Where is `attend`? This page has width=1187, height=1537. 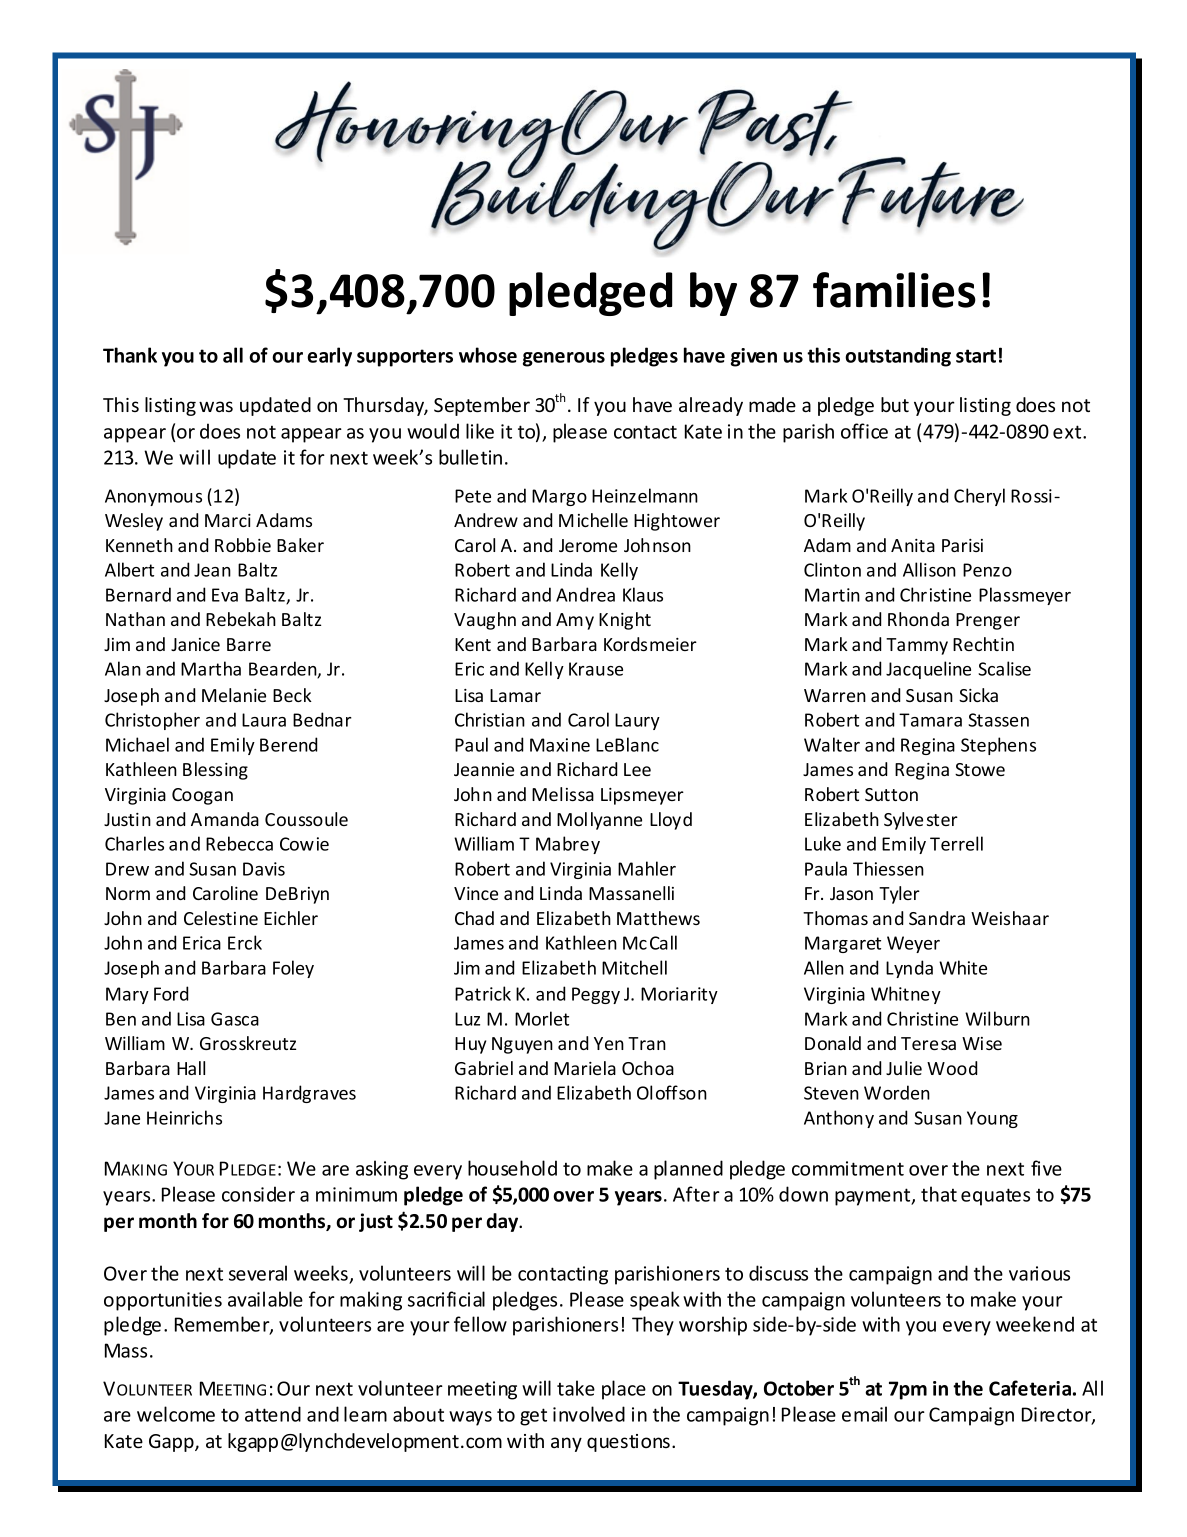 attend is located at coordinates (273, 1414).
